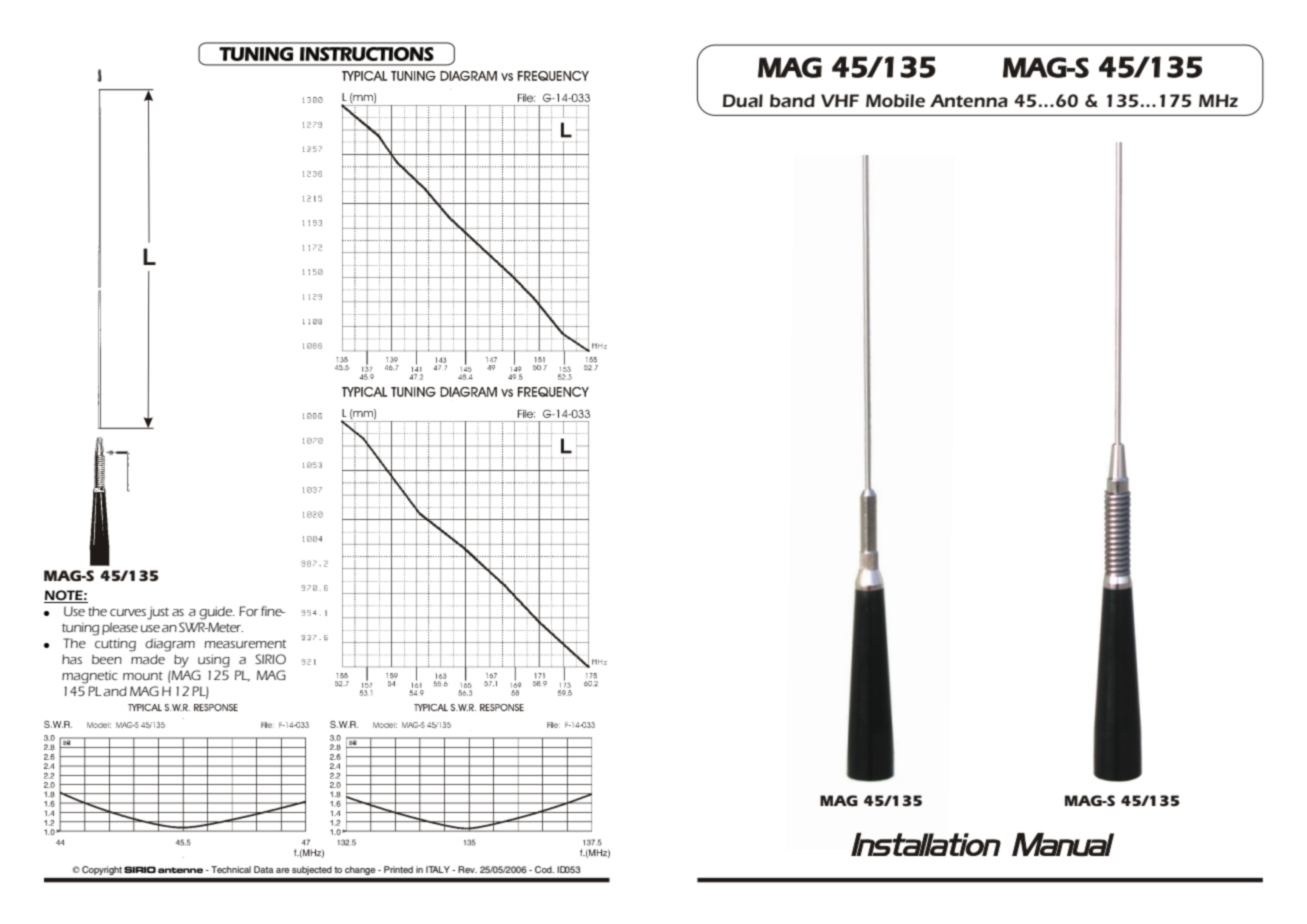  What do you see at coordinates (231, 869) in the screenshot?
I see `Technical` at bounding box center [231, 869].
